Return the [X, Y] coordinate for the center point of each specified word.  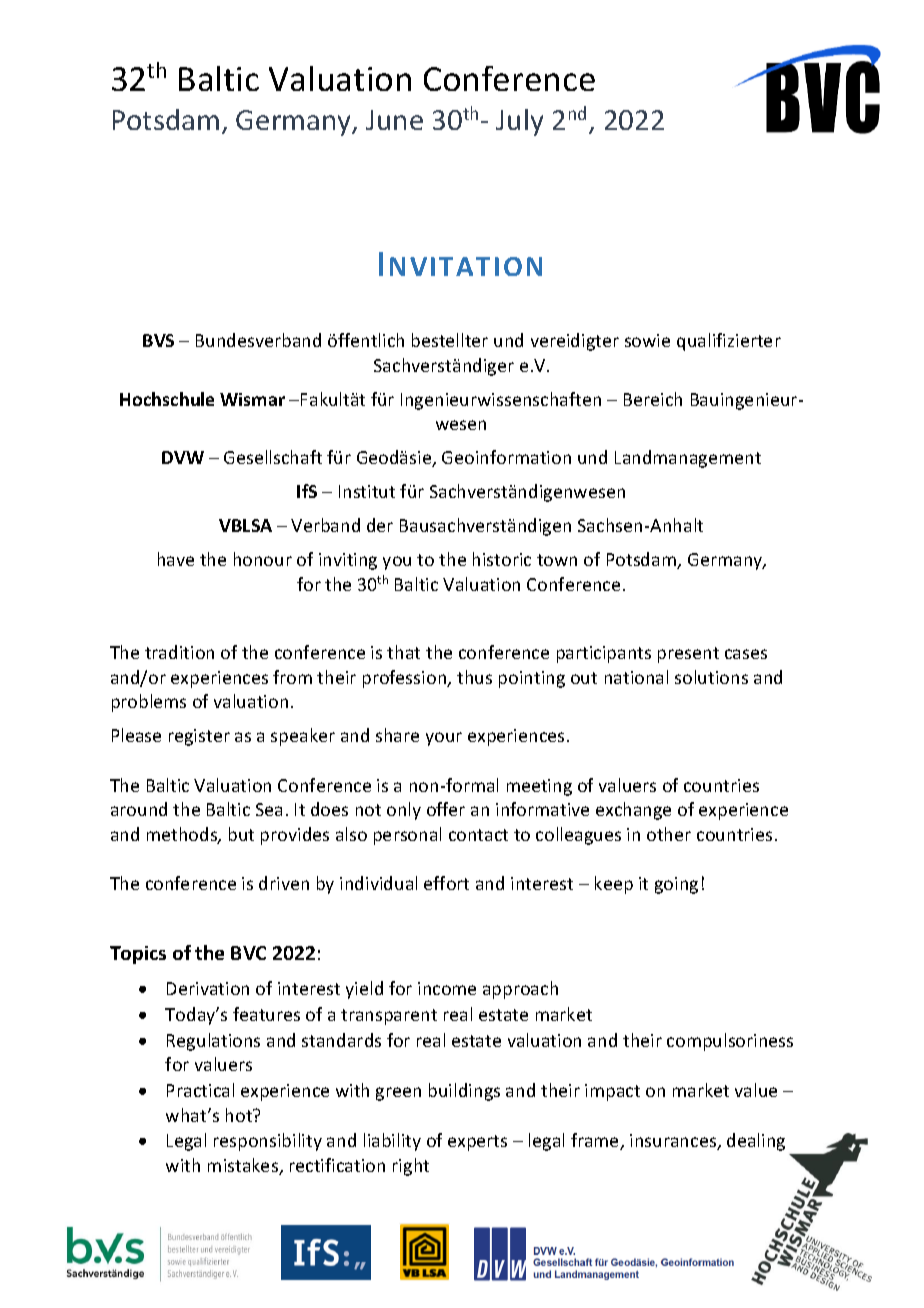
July [519, 122]
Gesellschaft [273, 457]
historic [502, 559]
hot [240, 1115]
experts [477, 1143]
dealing [756, 1142]
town [557, 560]
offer [446, 809]
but [241, 834]
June [394, 120]
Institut [367, 491]
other [669, 834]
